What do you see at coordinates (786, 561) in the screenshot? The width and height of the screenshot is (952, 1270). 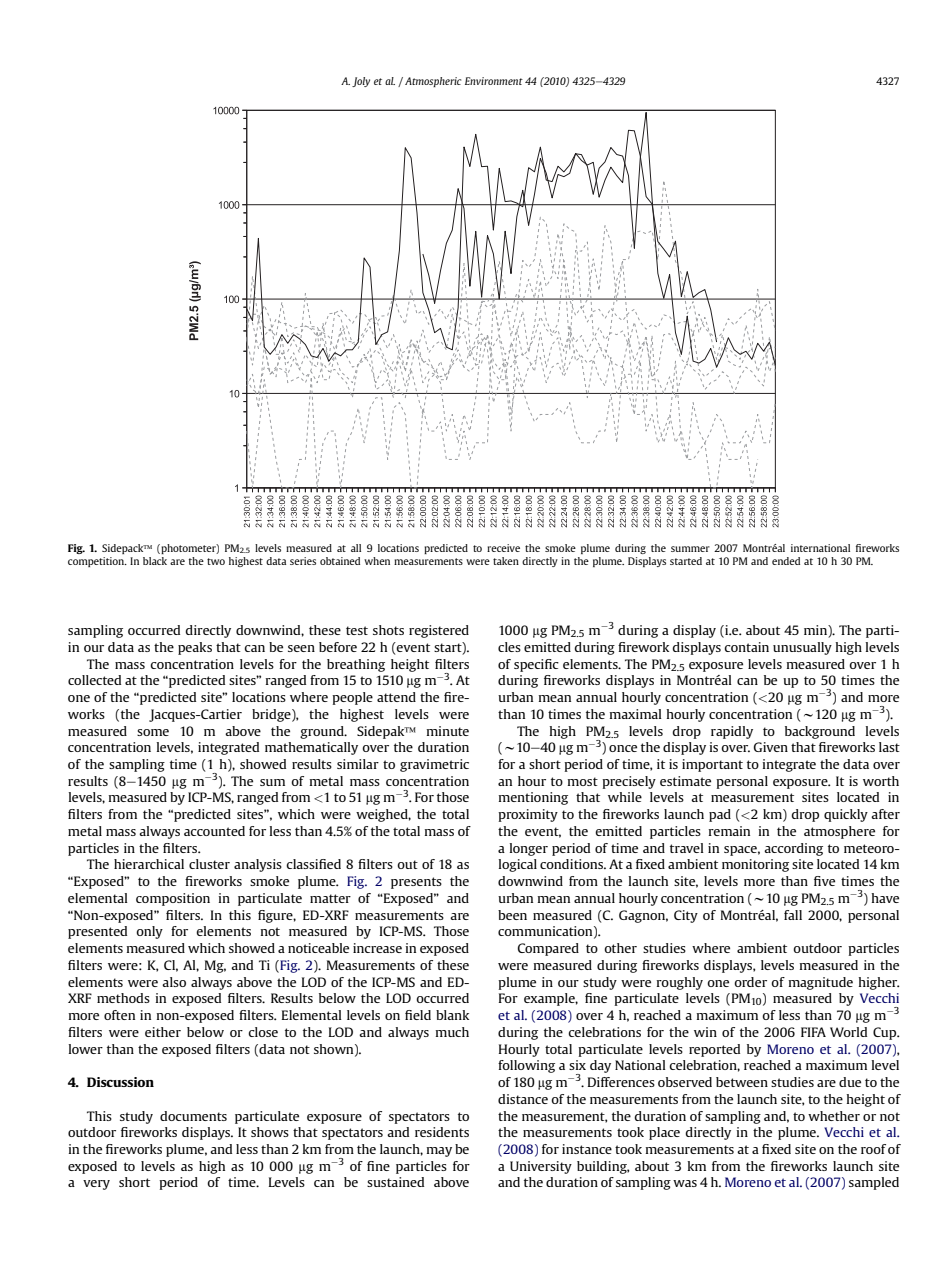 I see `ended` at bounding box center [786, 561].
